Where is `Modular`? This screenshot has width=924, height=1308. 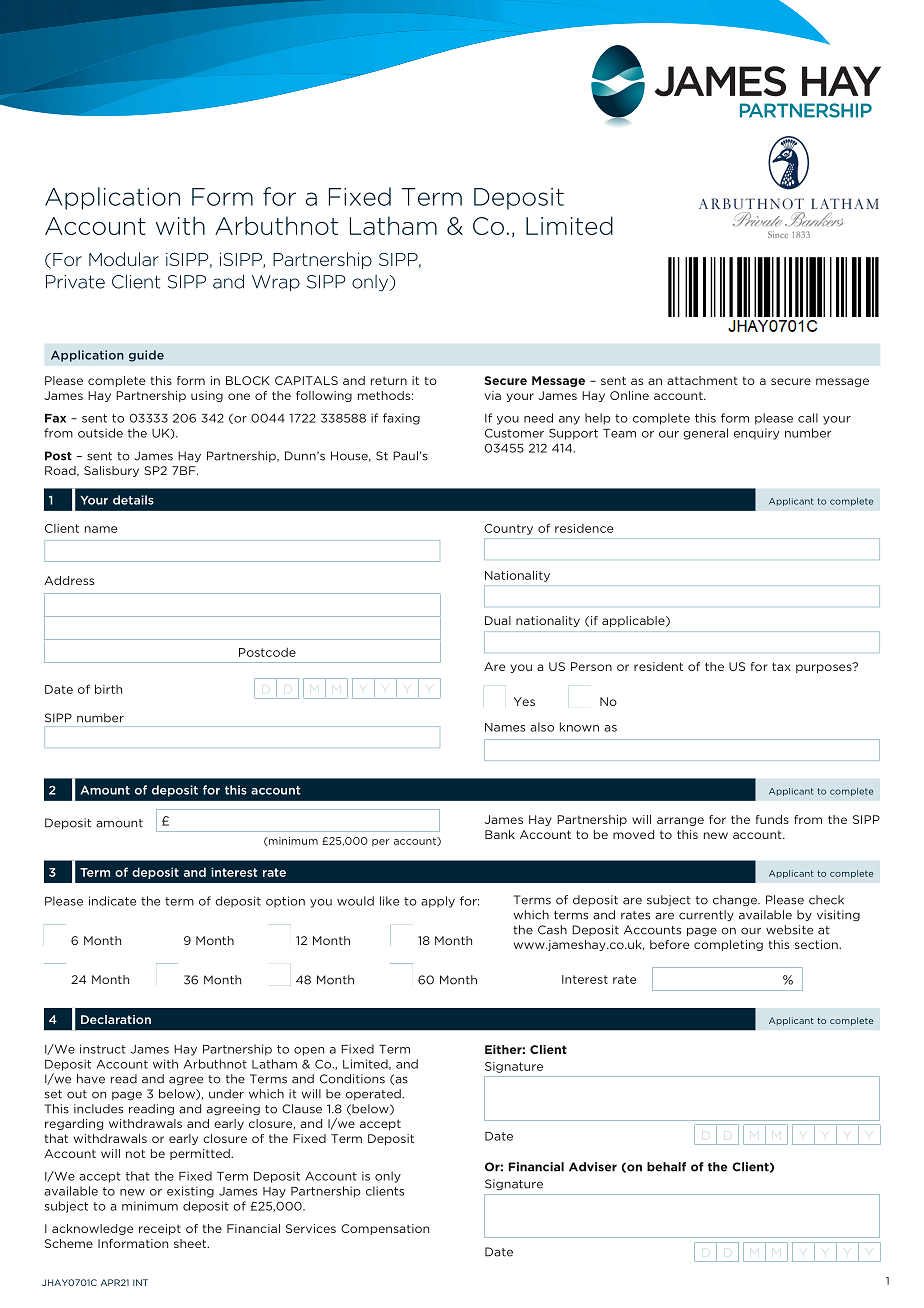 Modular is located at coordinates (124, 259).
